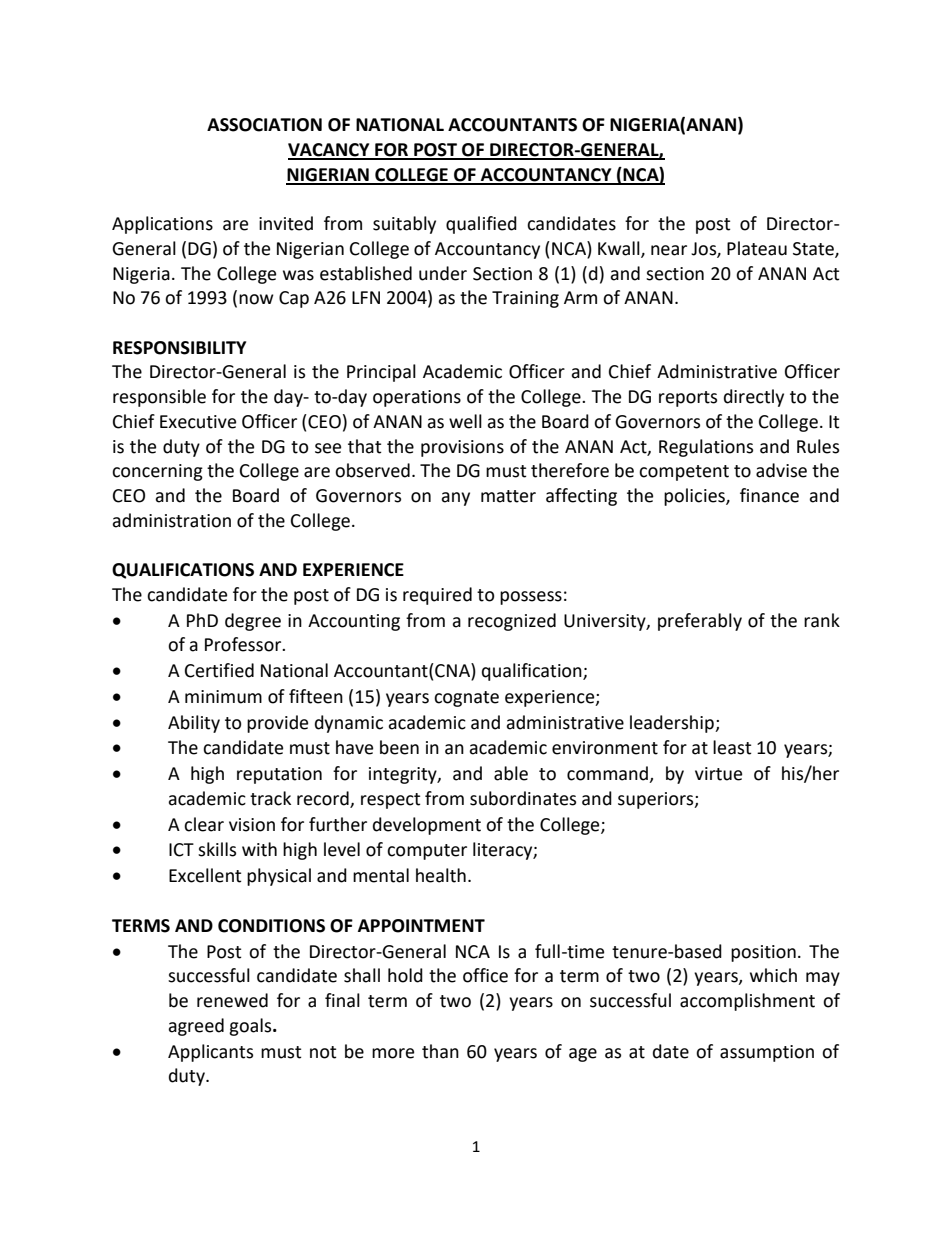 The width and height of the screenshot is (952, 1233). I want to click on well, so click(465, 421).
